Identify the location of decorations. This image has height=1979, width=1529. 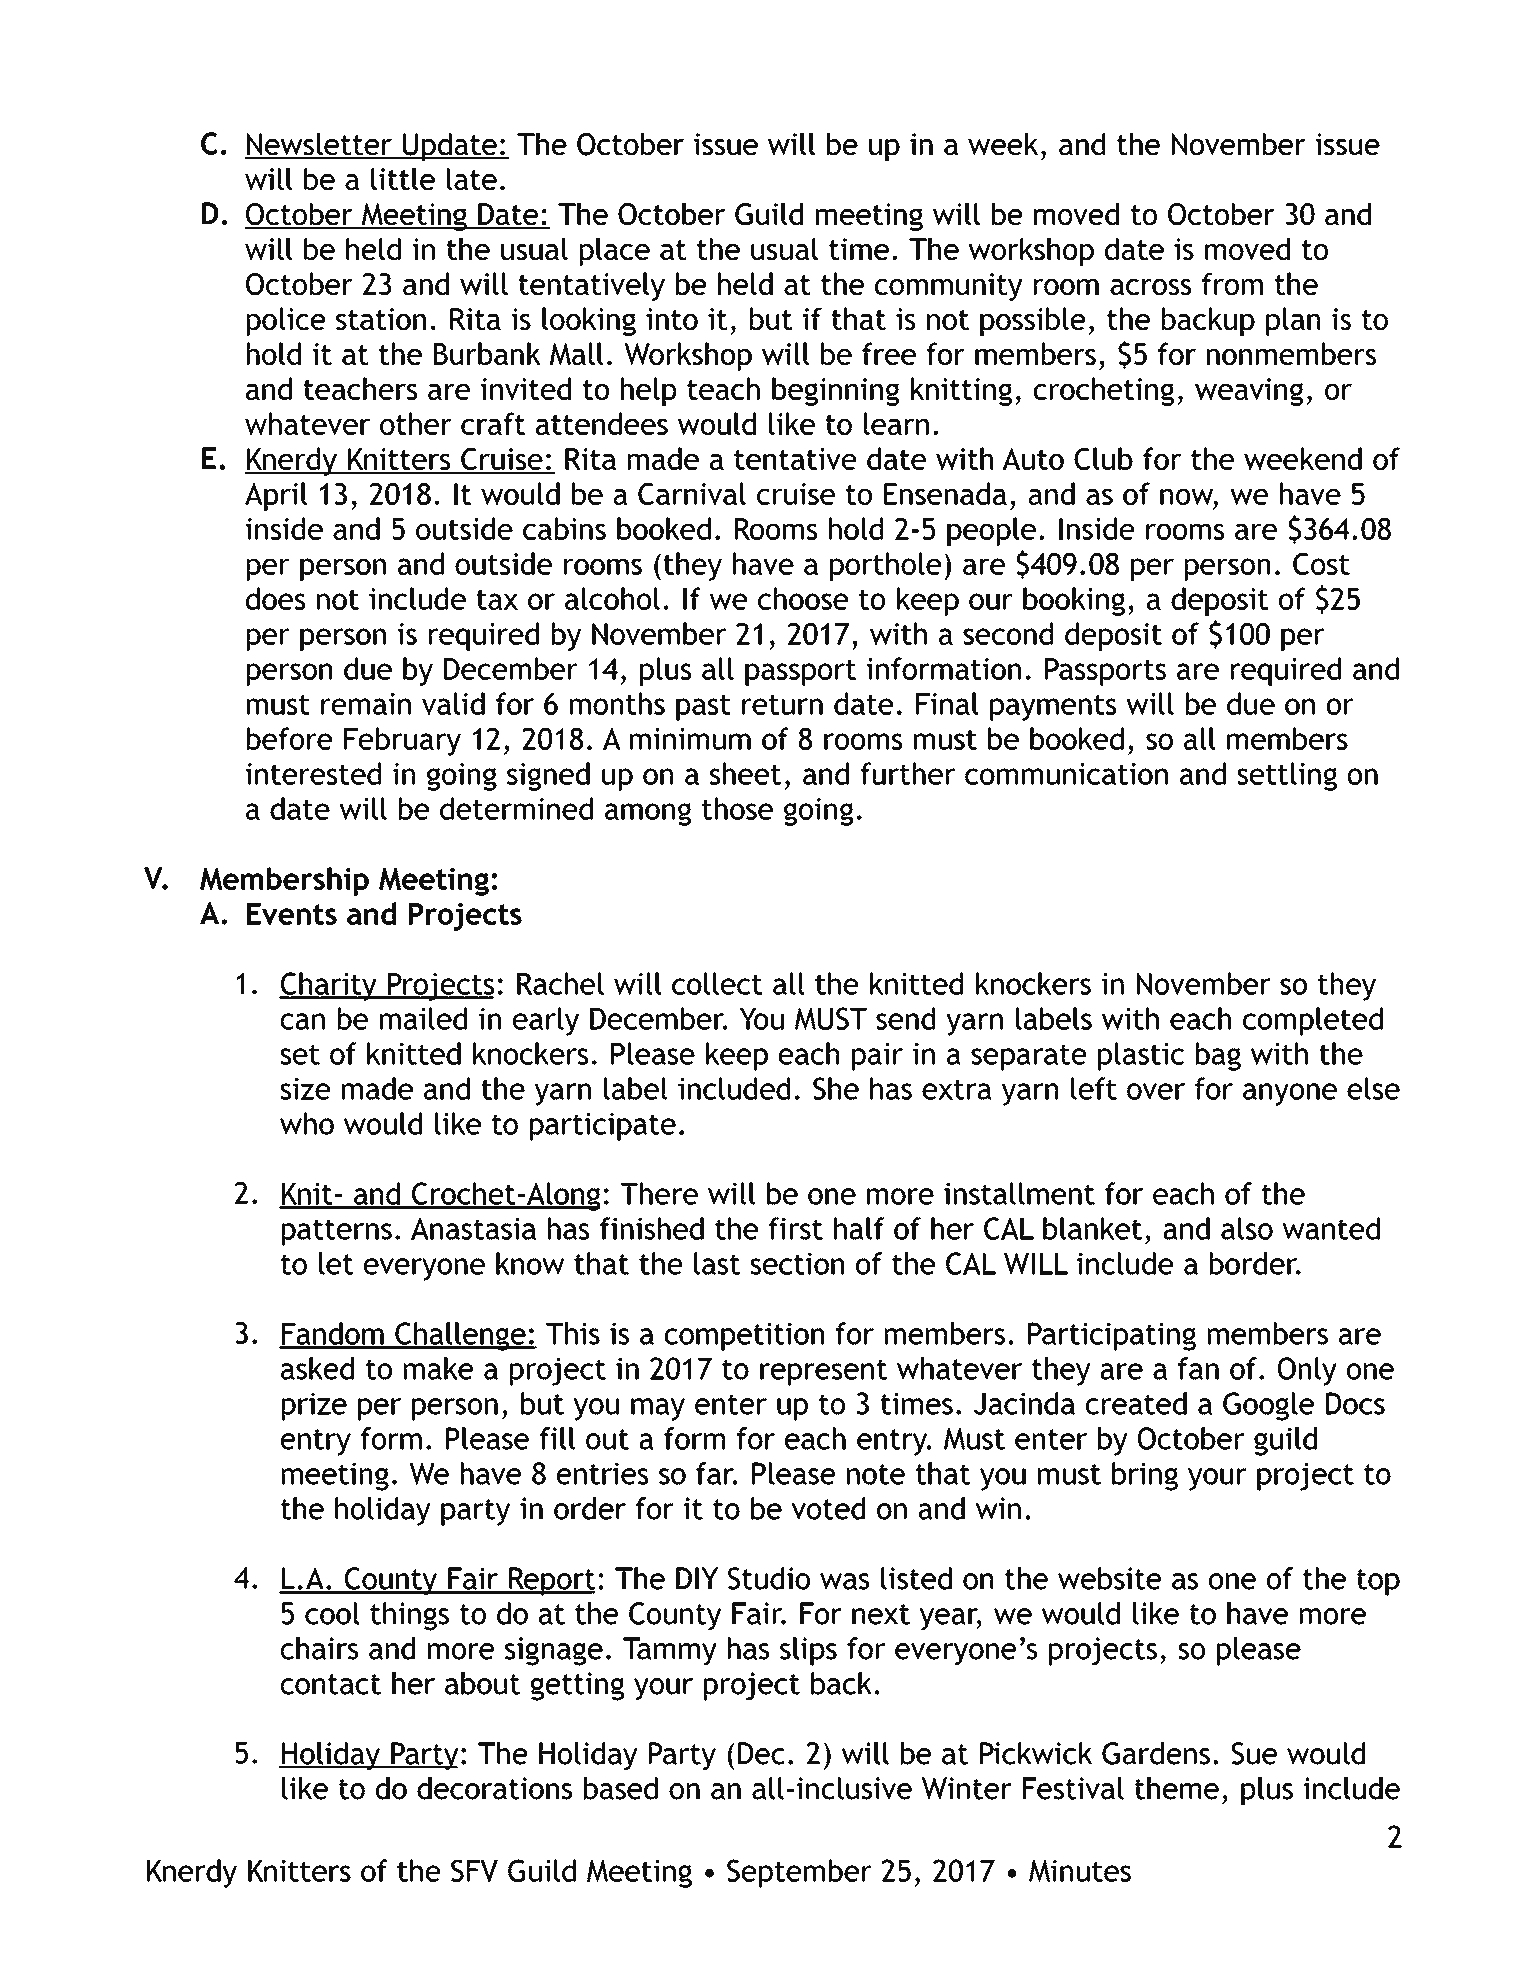
(494, 1788).
